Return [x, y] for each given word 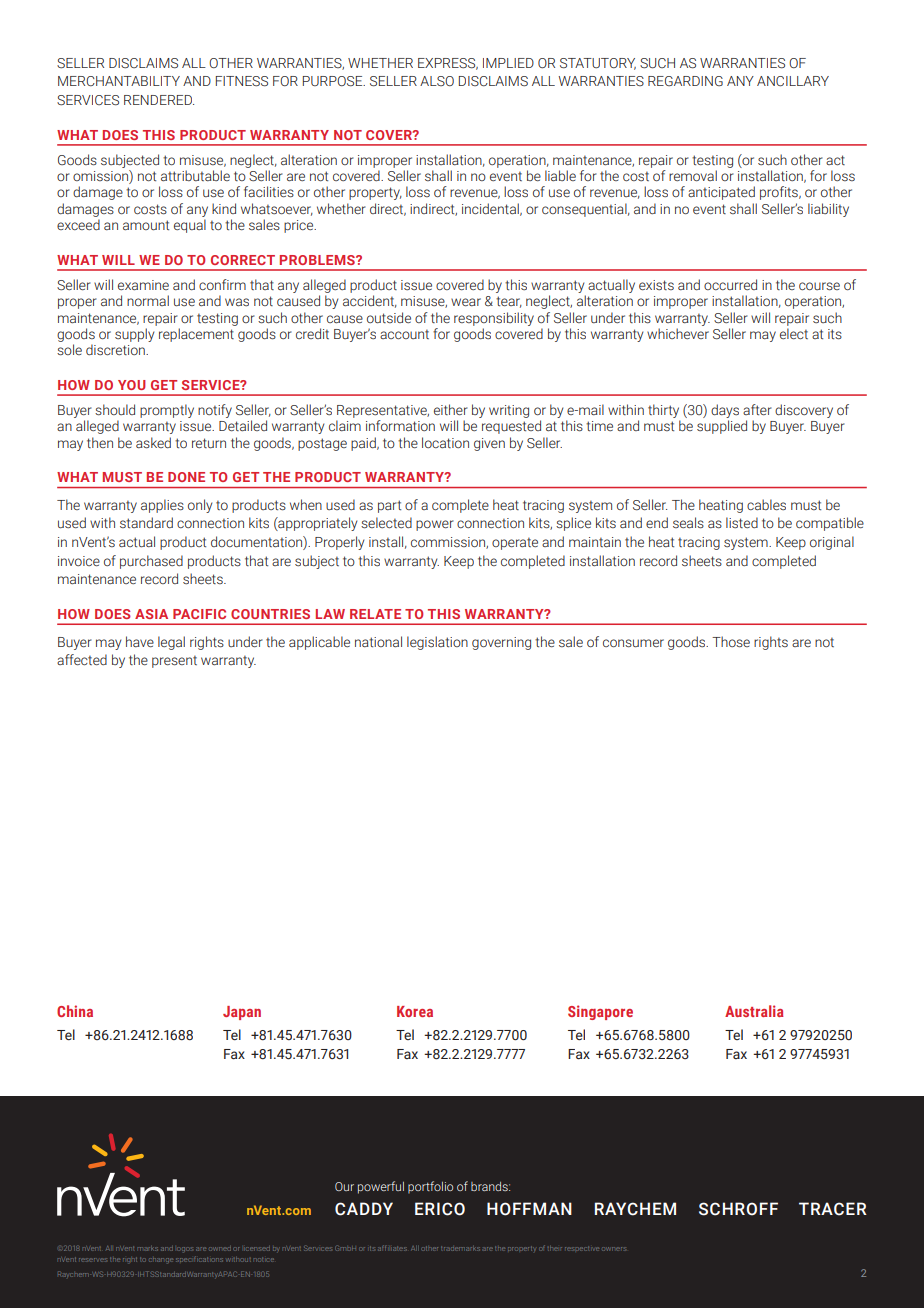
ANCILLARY [793, 81]
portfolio [430, 1187]
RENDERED [159, 100]
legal [171, 643]
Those [731, 642]
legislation [437, 643]
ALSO [437, 81]
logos [186, 1250]
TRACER [833, 1209]
